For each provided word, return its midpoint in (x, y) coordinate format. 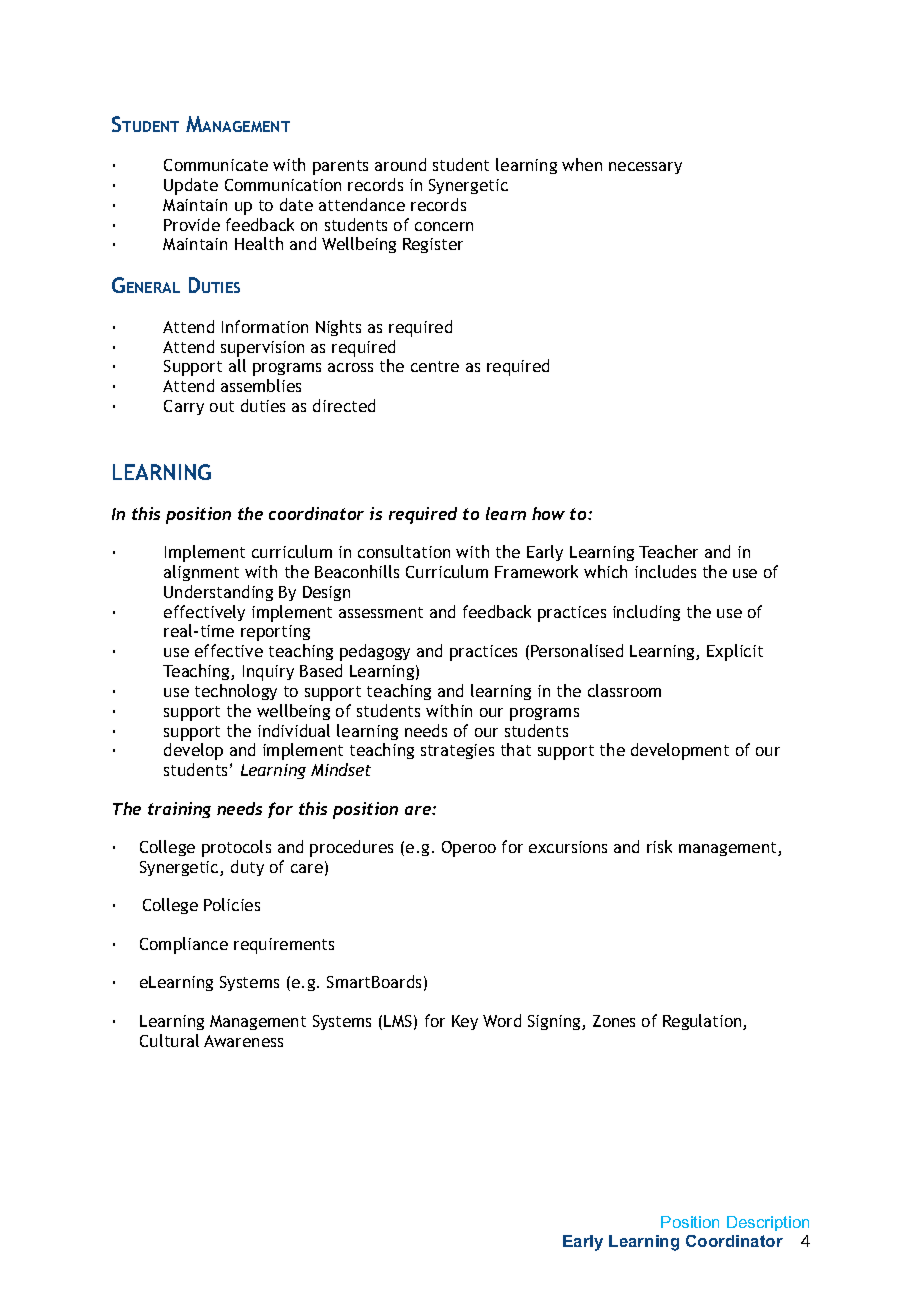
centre (435, 366)
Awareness (243, 1041)
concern (444, 226)
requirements (284, 946)
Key (465, 1022)
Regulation (703, 1022)
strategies (457, 751)
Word (502, 1020)
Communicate (216, 165)
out (222, 406)
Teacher (668, 551)
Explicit (735, 652)
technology (236, 692)
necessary (645, 168)
